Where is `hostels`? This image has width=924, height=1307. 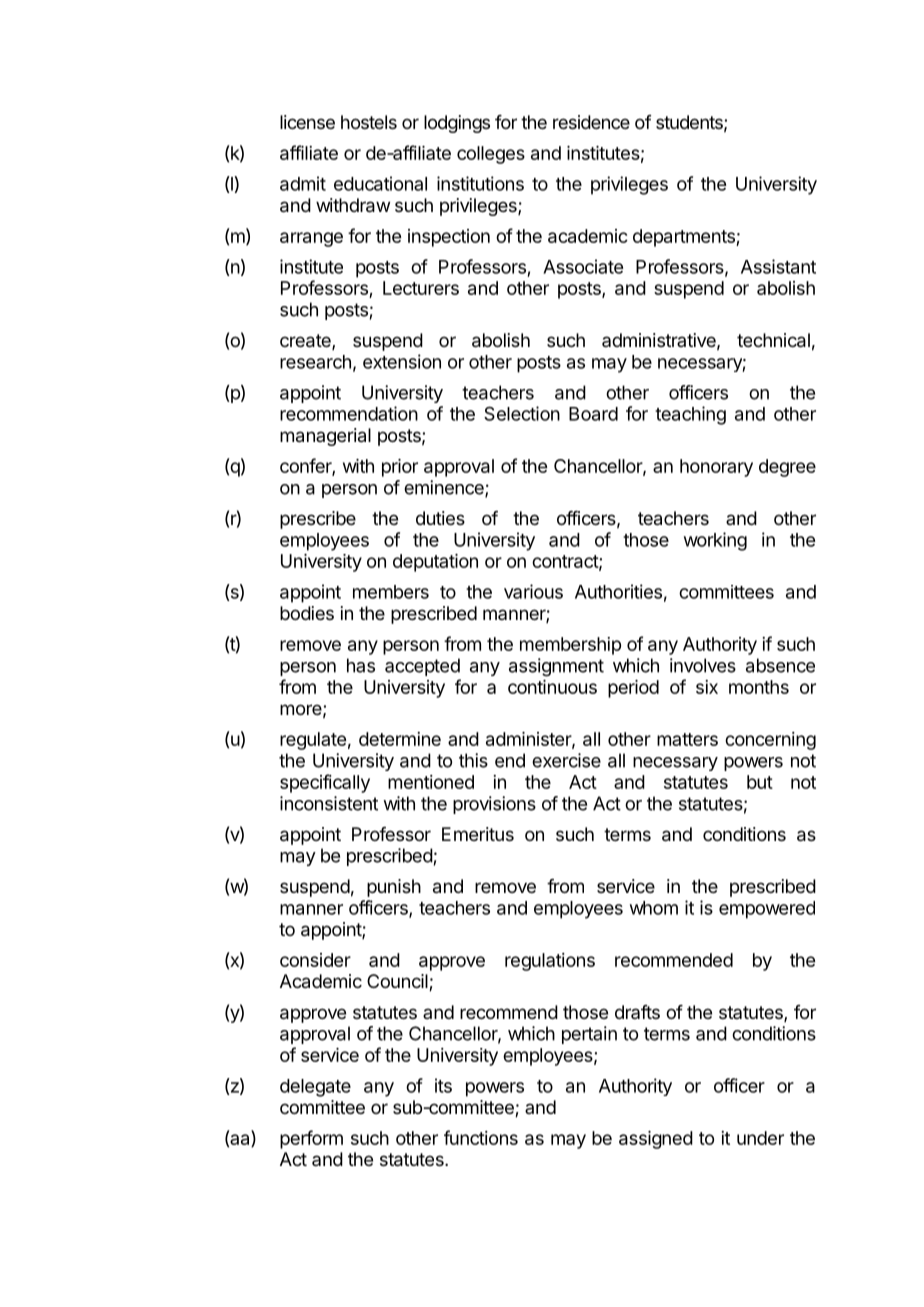
hostels is located at coordinates (369, 122).
